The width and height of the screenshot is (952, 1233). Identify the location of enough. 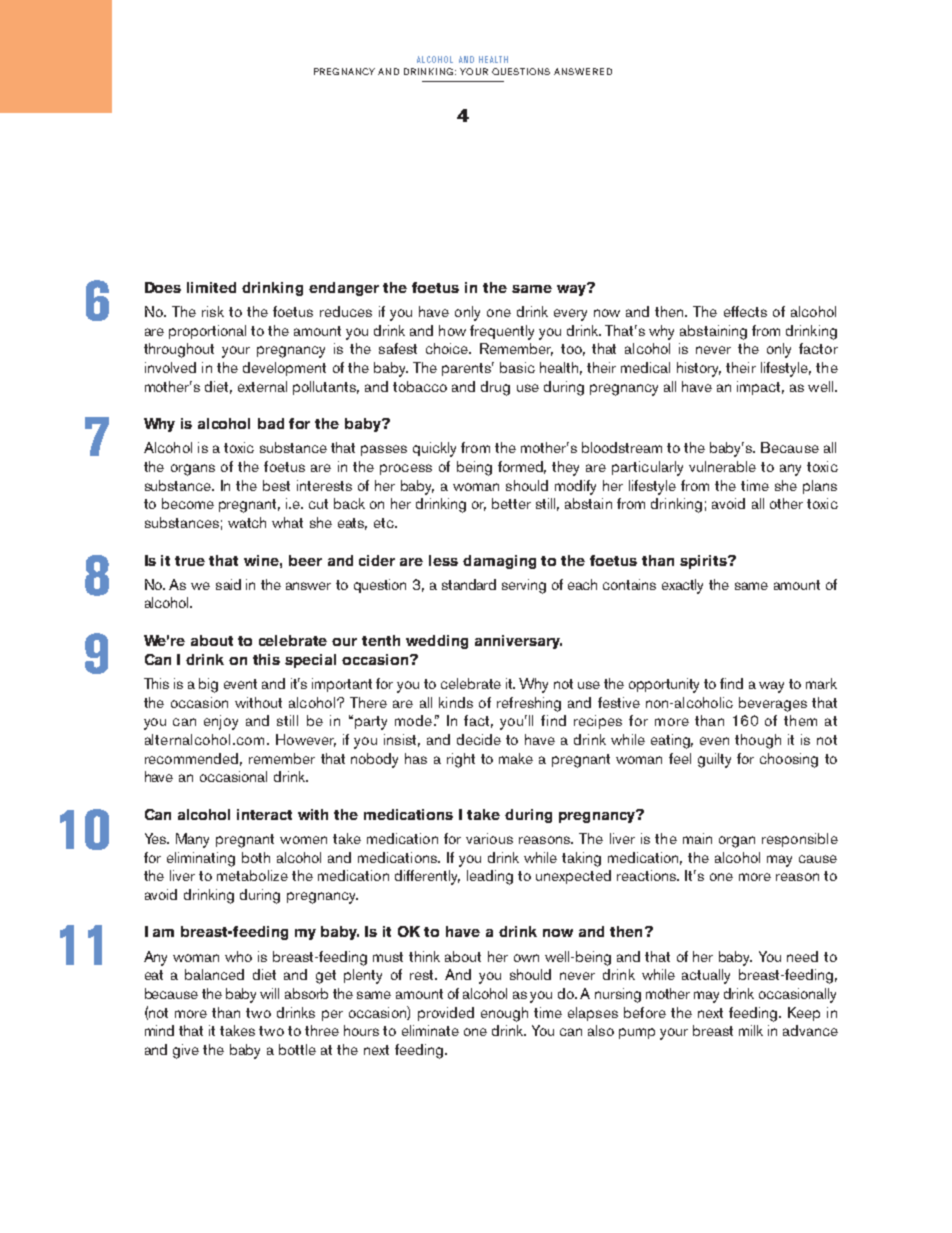
(504, 1014).
